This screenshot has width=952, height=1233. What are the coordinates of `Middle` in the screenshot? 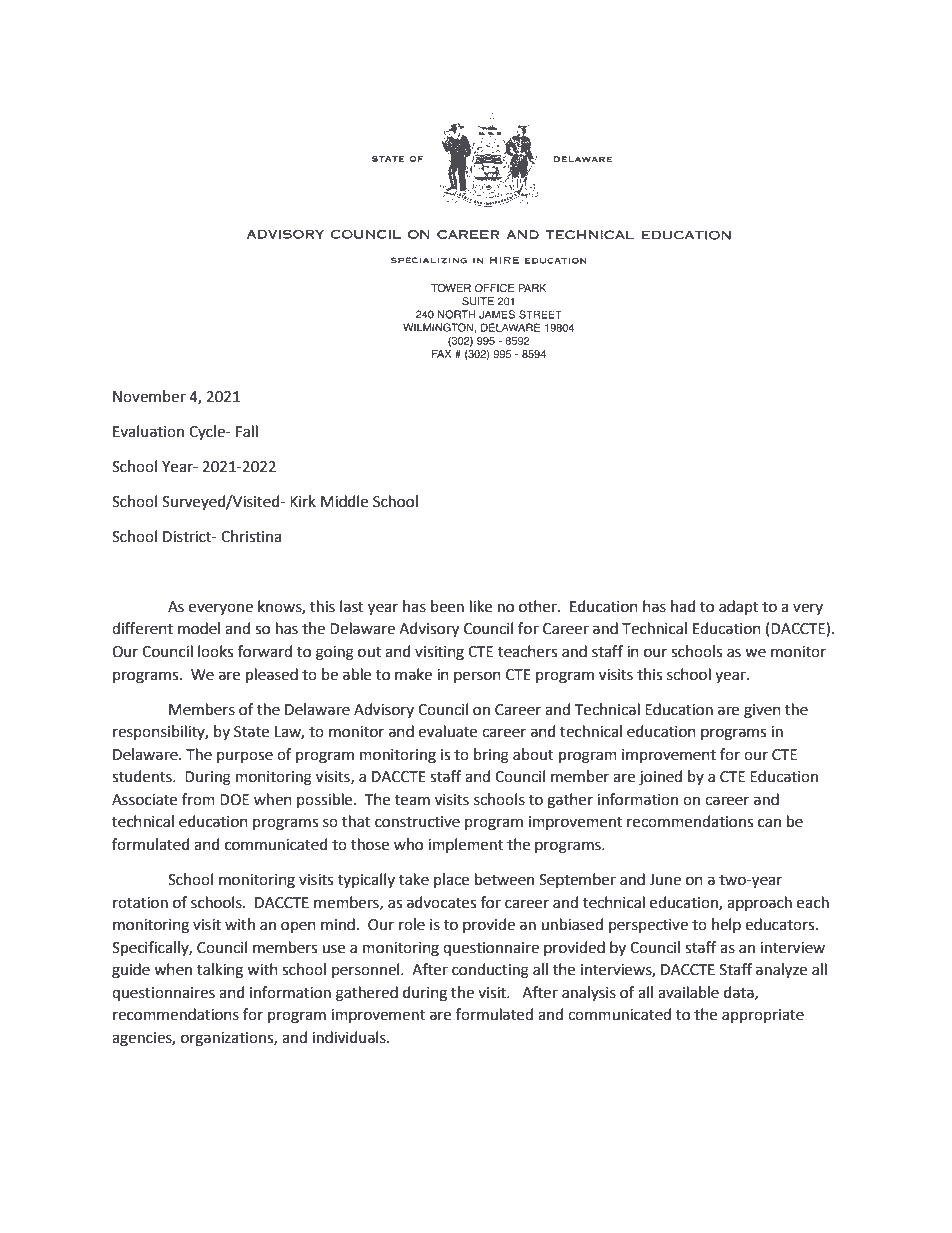 It's located at (344, 501).
